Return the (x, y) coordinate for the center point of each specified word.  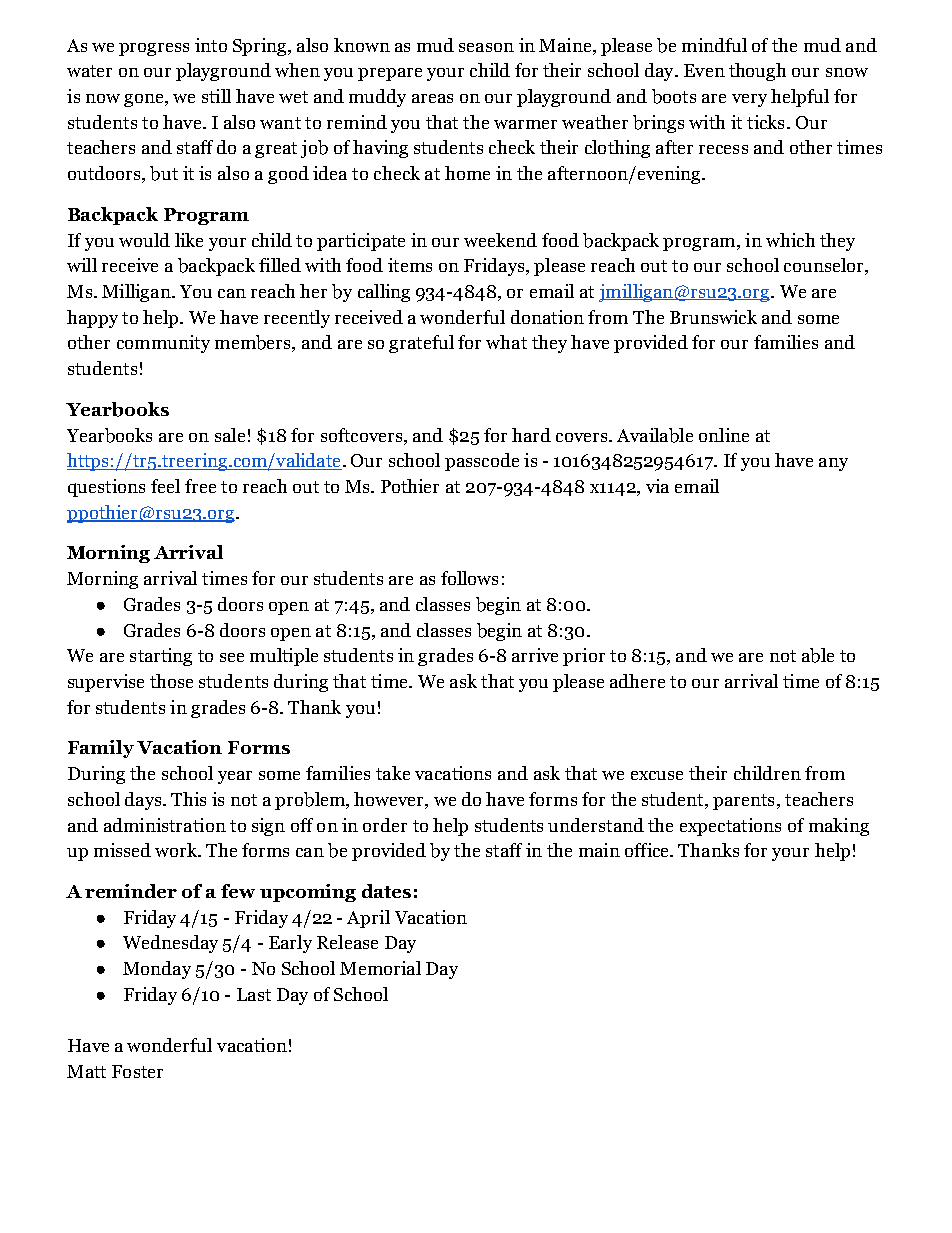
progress (154, 49)
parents (743, 802)
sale (230, 435)
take (393, 773)
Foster (137, 1071)
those (171, 681)
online (724, 435)
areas (432, 98)
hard (531, 435)
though (757, 72)
